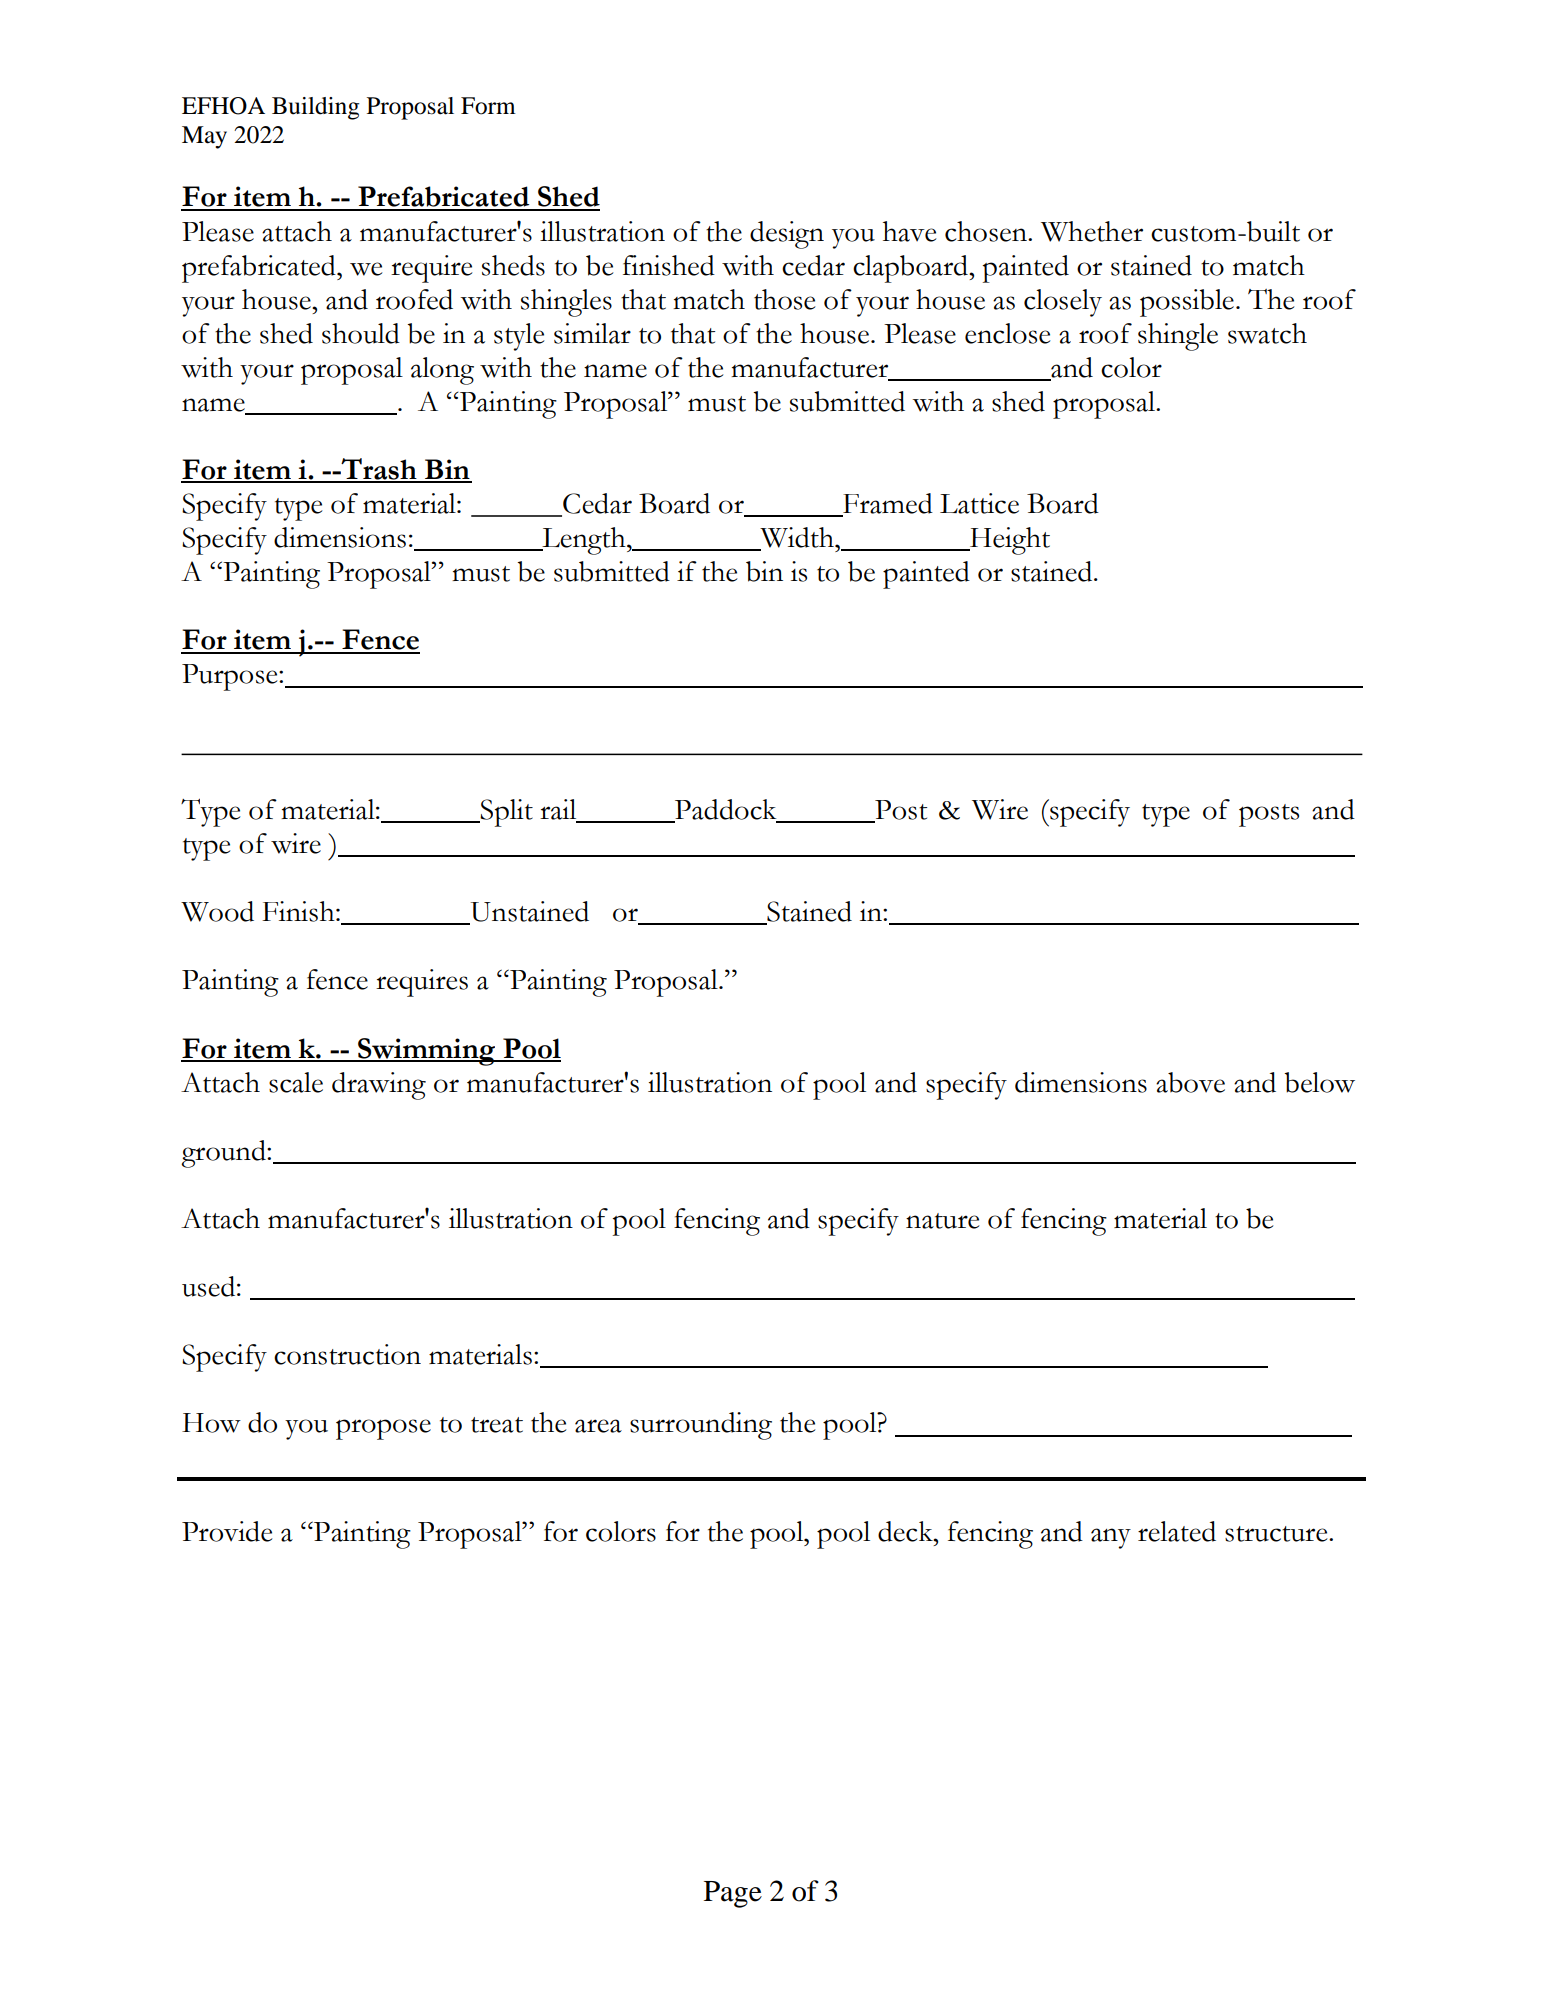  Describe the element at coordinates (315, 108) in the screenshot. I see `Building` at that location.
